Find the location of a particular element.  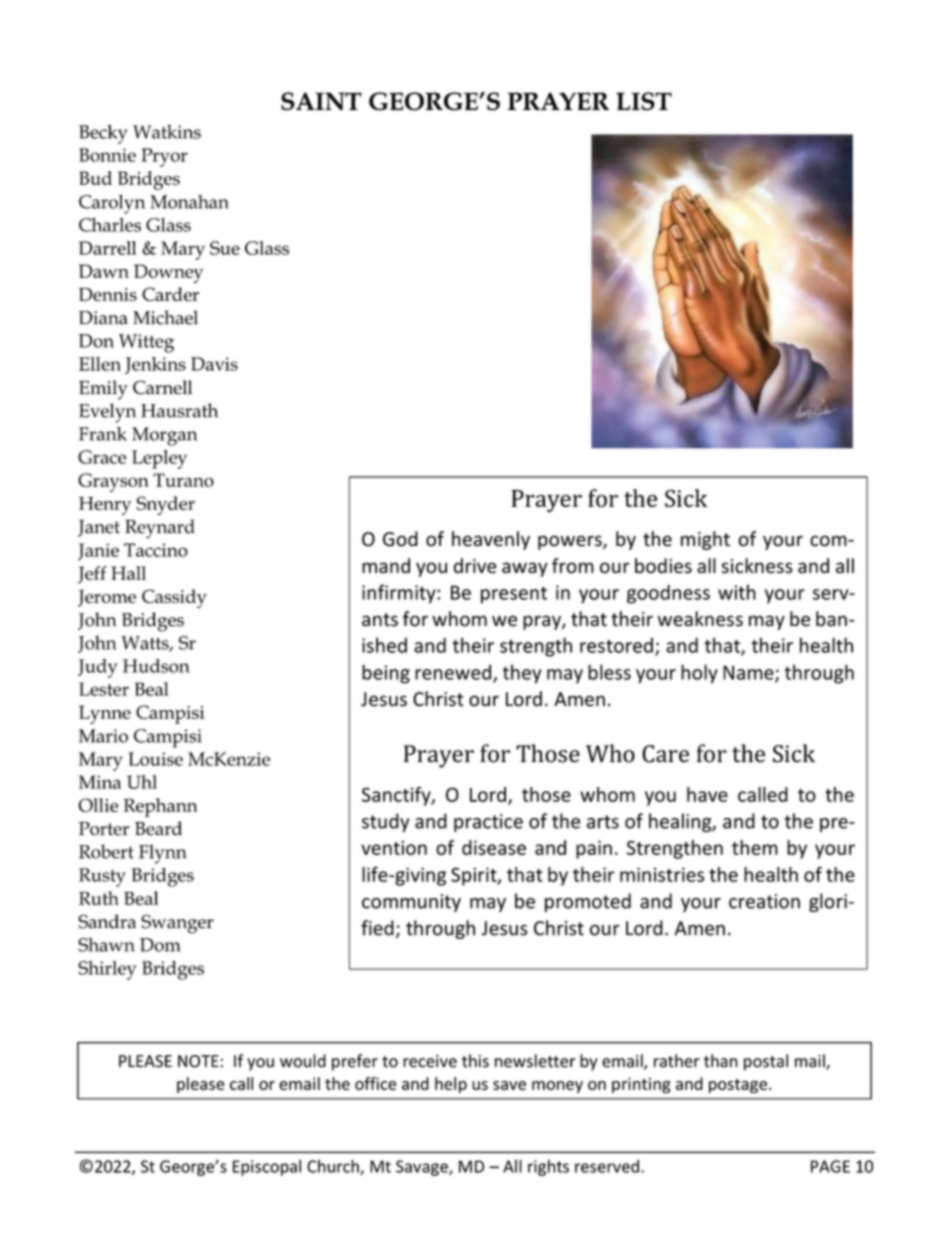

Carnell is located at coordinates (162, 387).
